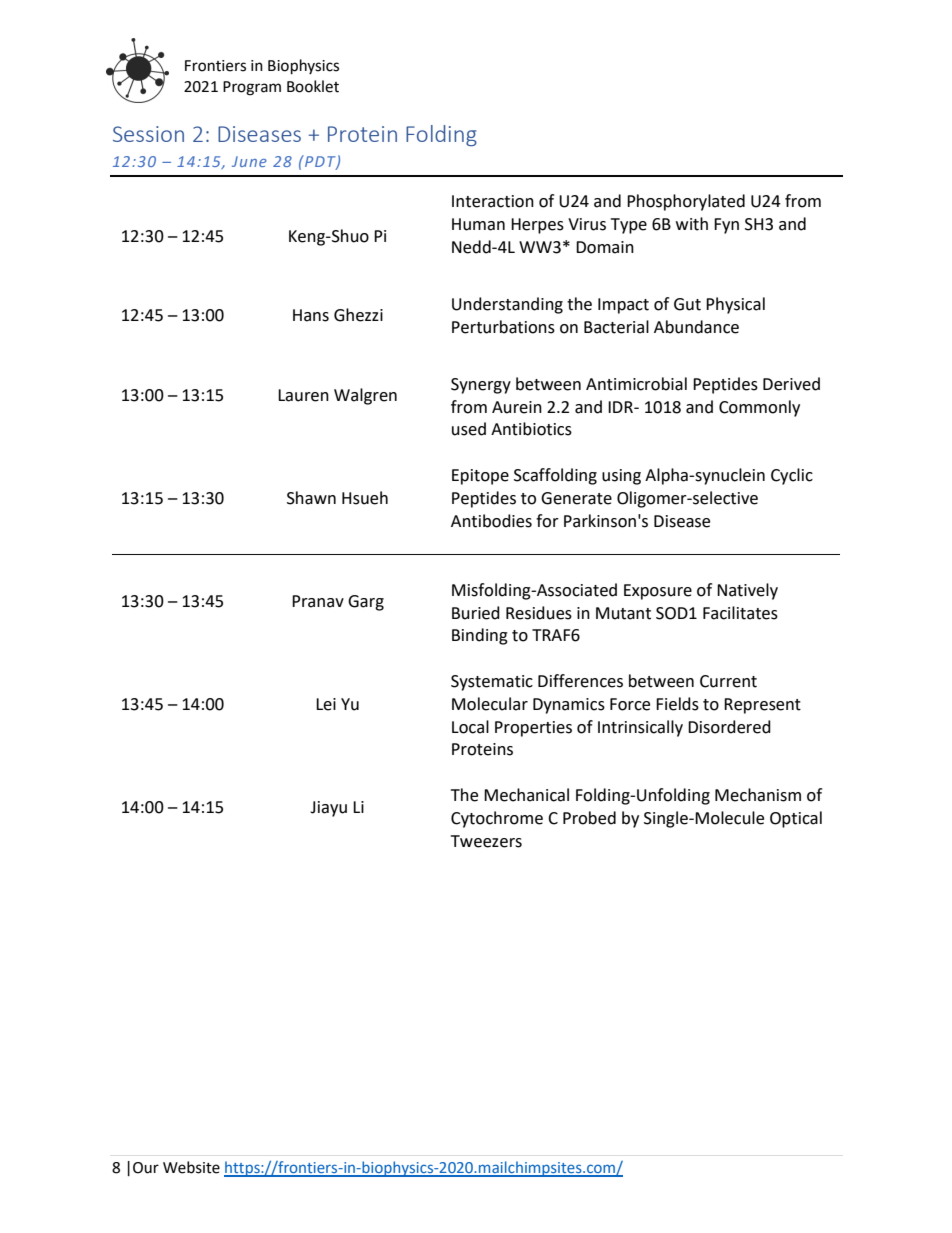 The image size is (952, 1233). What do you see at coordinates (740, 613) in the screenshot?
I see `Facilitates` at bounding box center [740, 613].
